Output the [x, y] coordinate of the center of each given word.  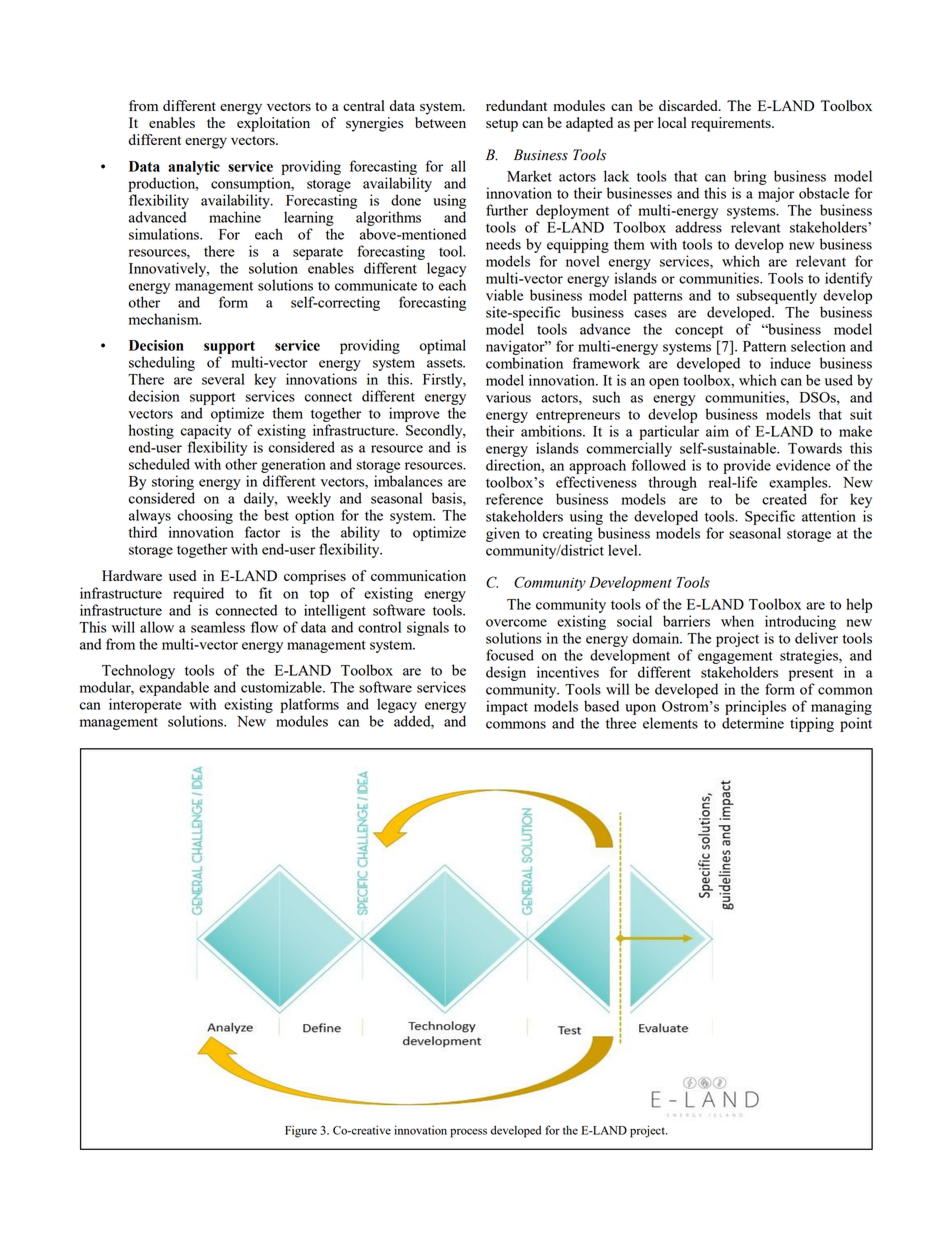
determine [753, 723]
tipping [812, 724]
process [468, 1133]
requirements [732, 124]
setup [502, 125]
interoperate [145, 705]
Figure [301, 1131]
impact [507, 707]
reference [514, 499]
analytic [194, 168]
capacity [207, 433]
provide [747, 466]
